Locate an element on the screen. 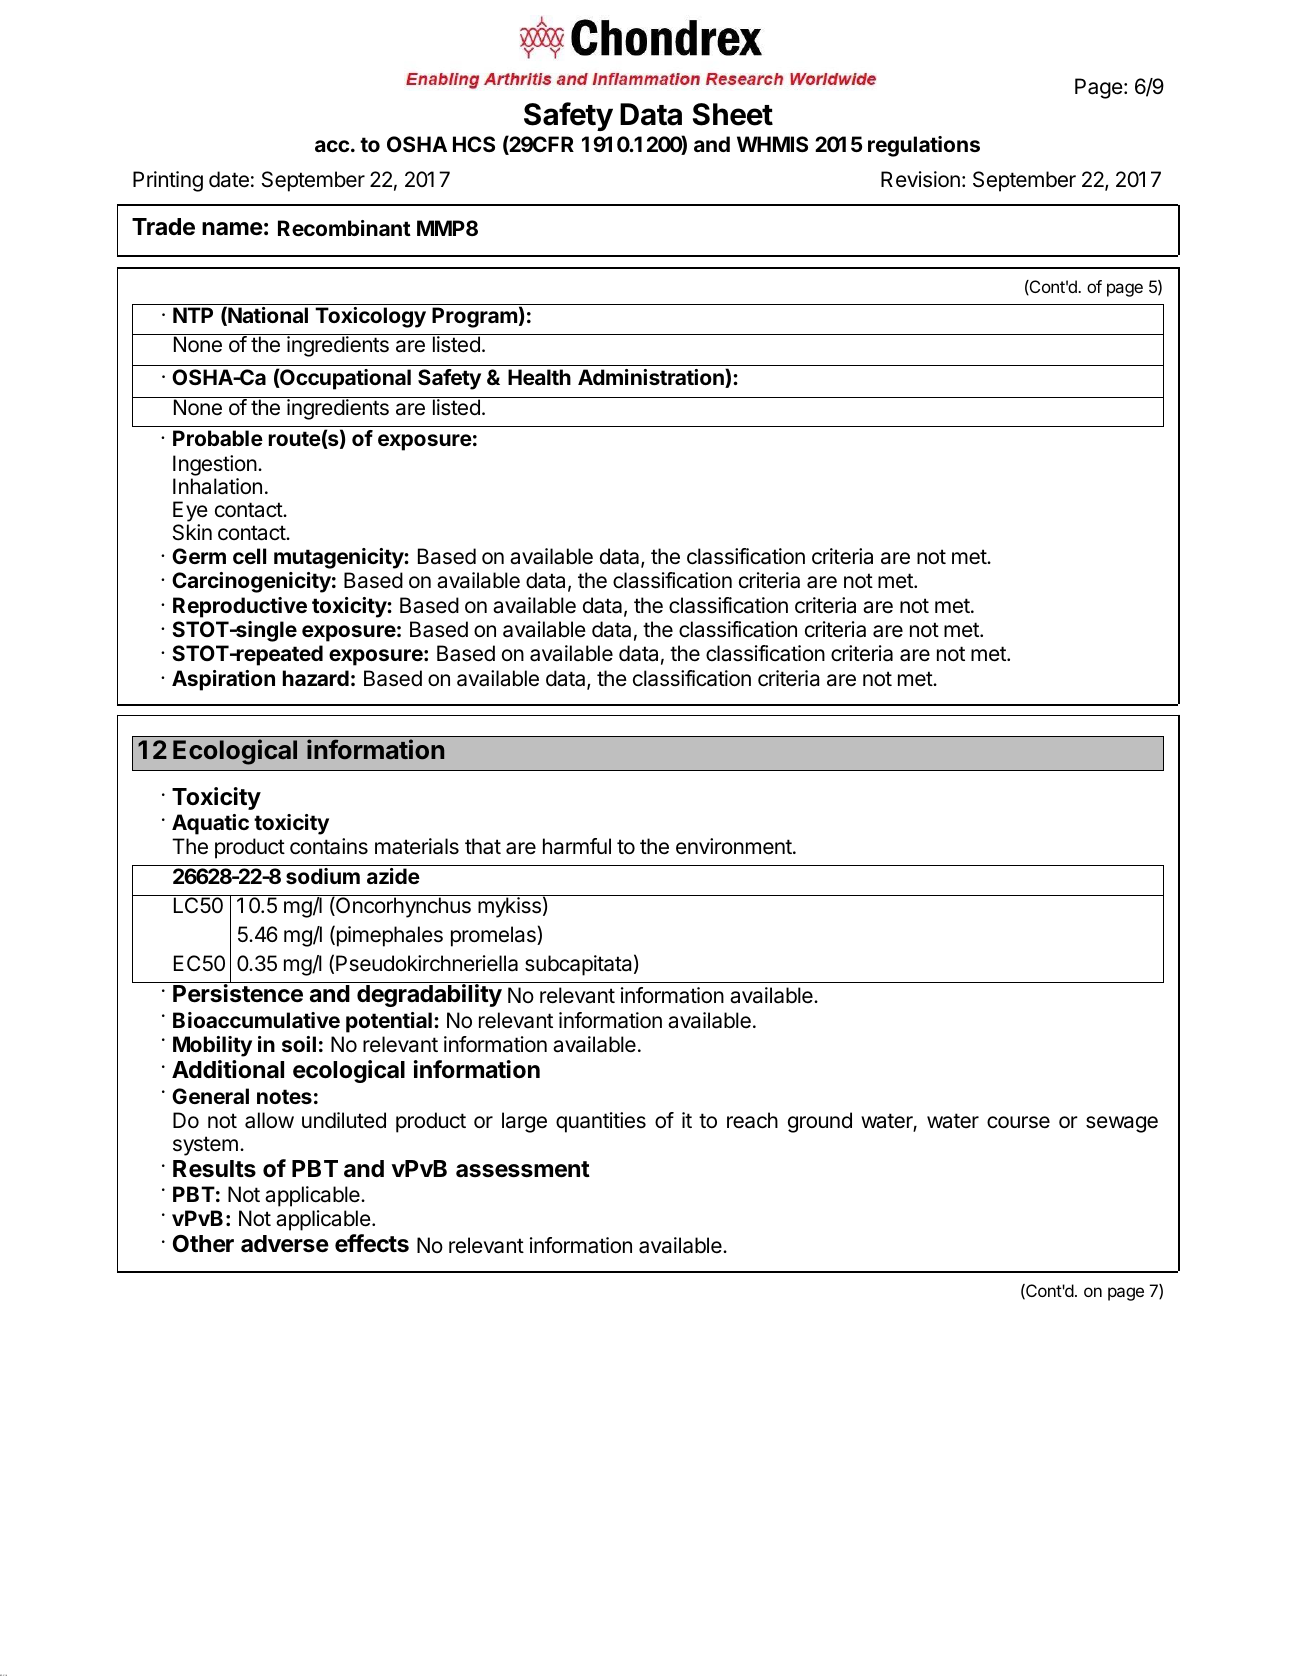  sodium is located at coordinates (323, 876).
